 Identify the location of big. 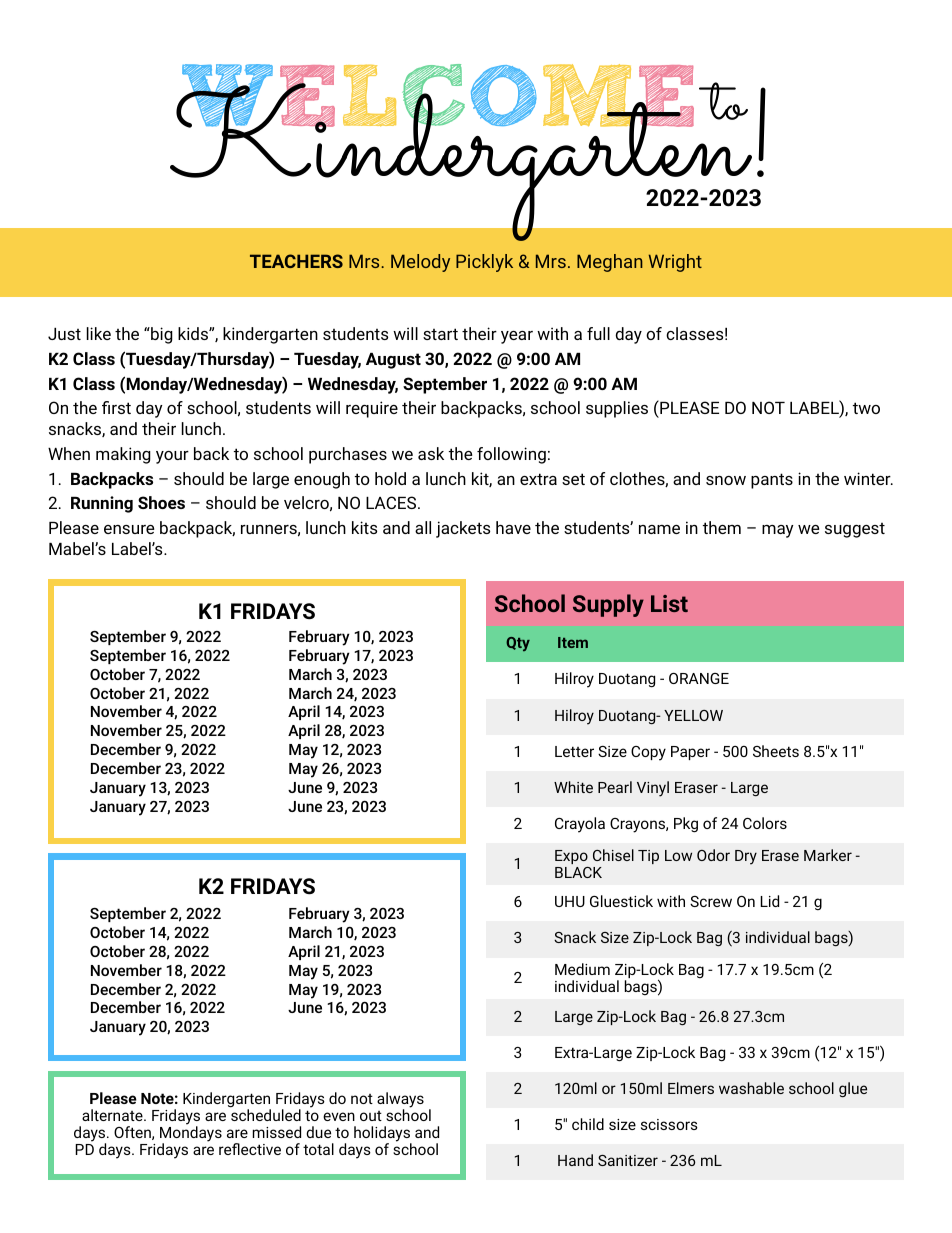
(161, 335).
